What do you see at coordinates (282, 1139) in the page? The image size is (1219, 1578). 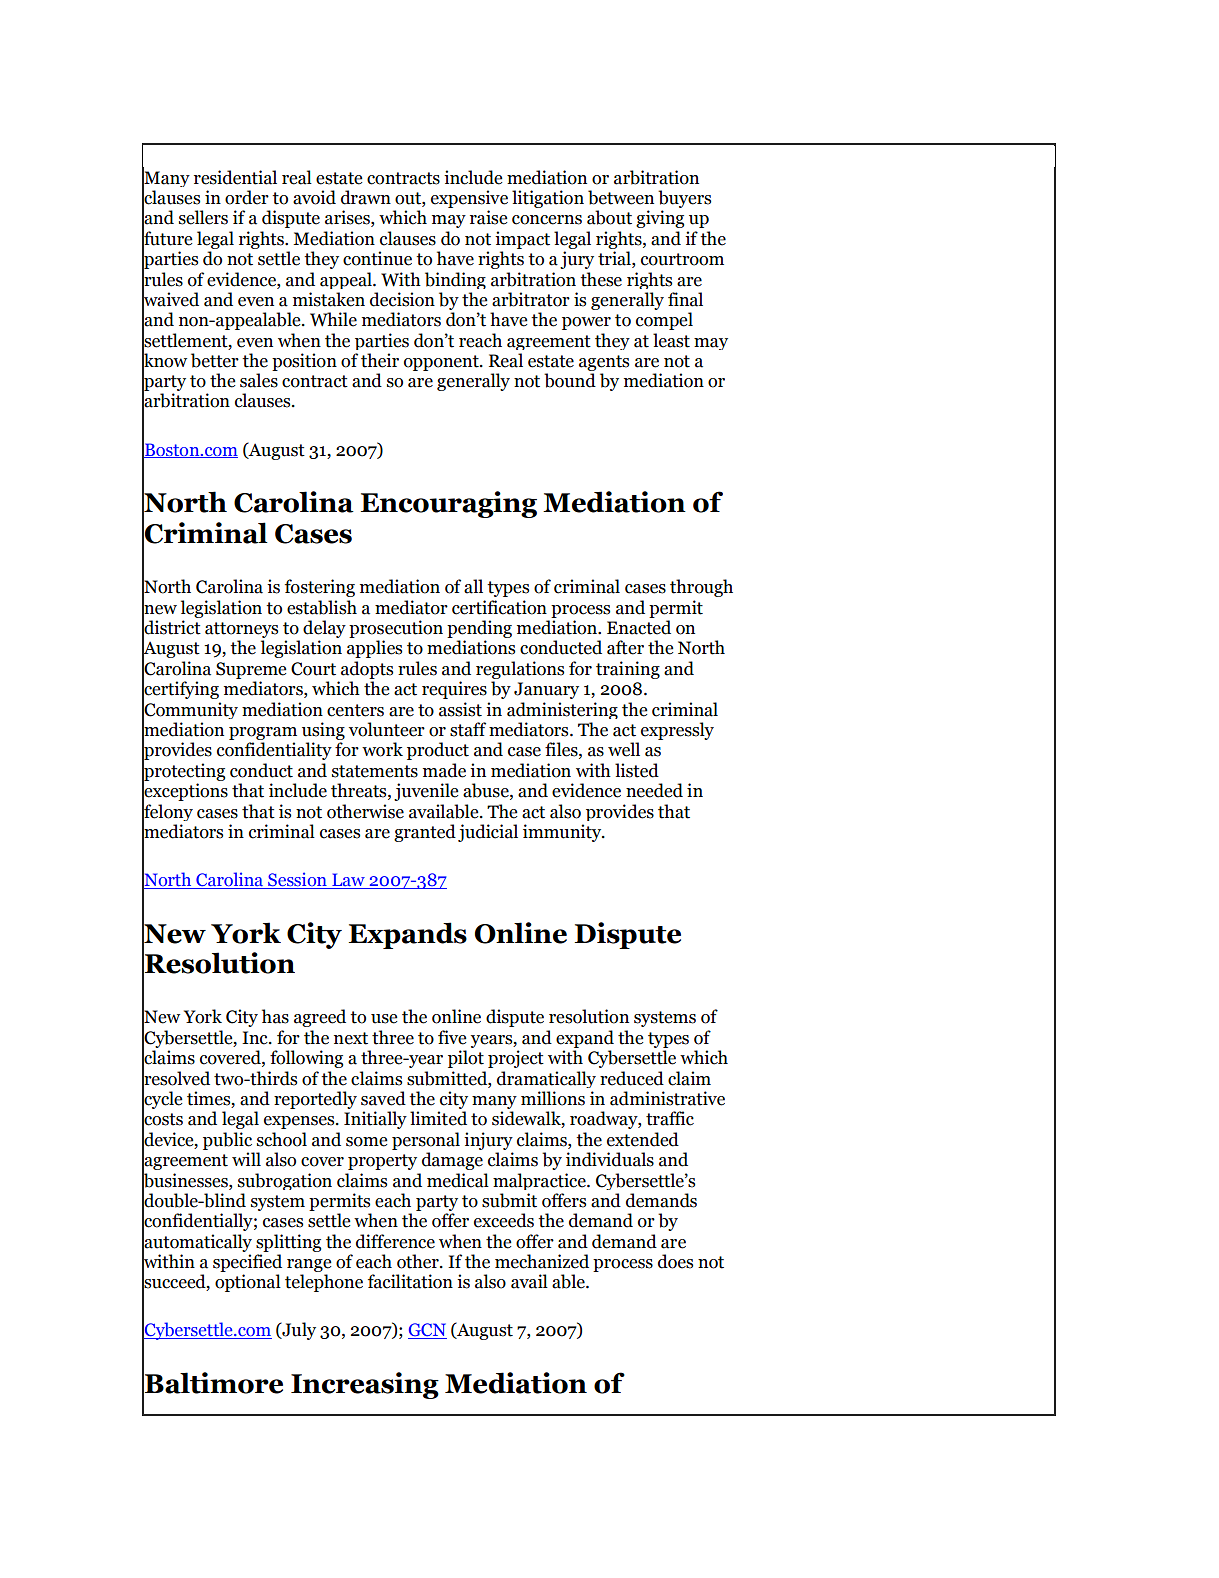 I see `school` at bounding box center [282, 1139].
